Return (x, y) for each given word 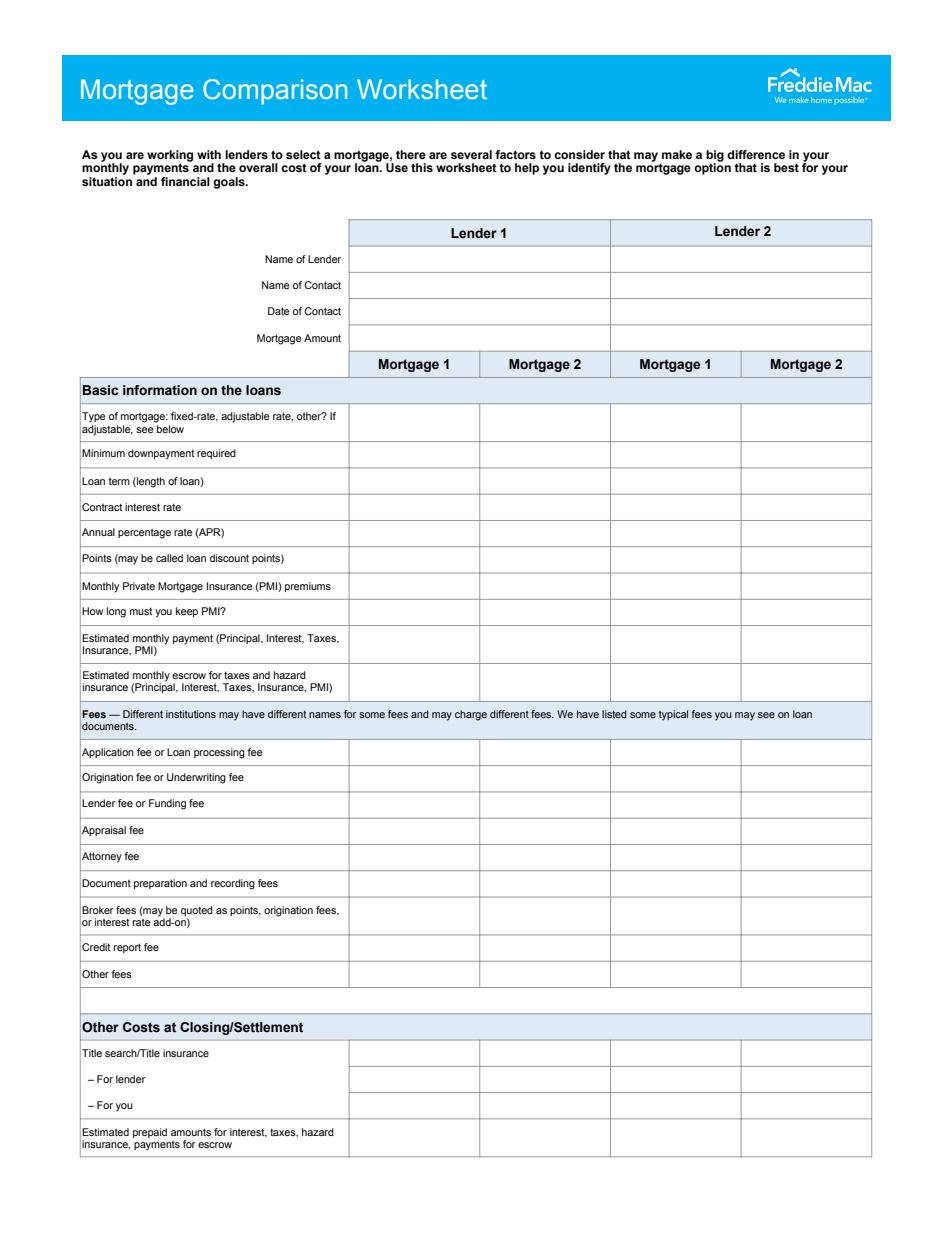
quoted (197, 911)
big (715, 157)
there (411, 154)
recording (233, 884)
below (169, 427)
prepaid (150, 1133)
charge (471, 715)
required (216, 454)
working (170, 157)
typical (673, 715)
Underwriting (196, 778)
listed (614, 714)
